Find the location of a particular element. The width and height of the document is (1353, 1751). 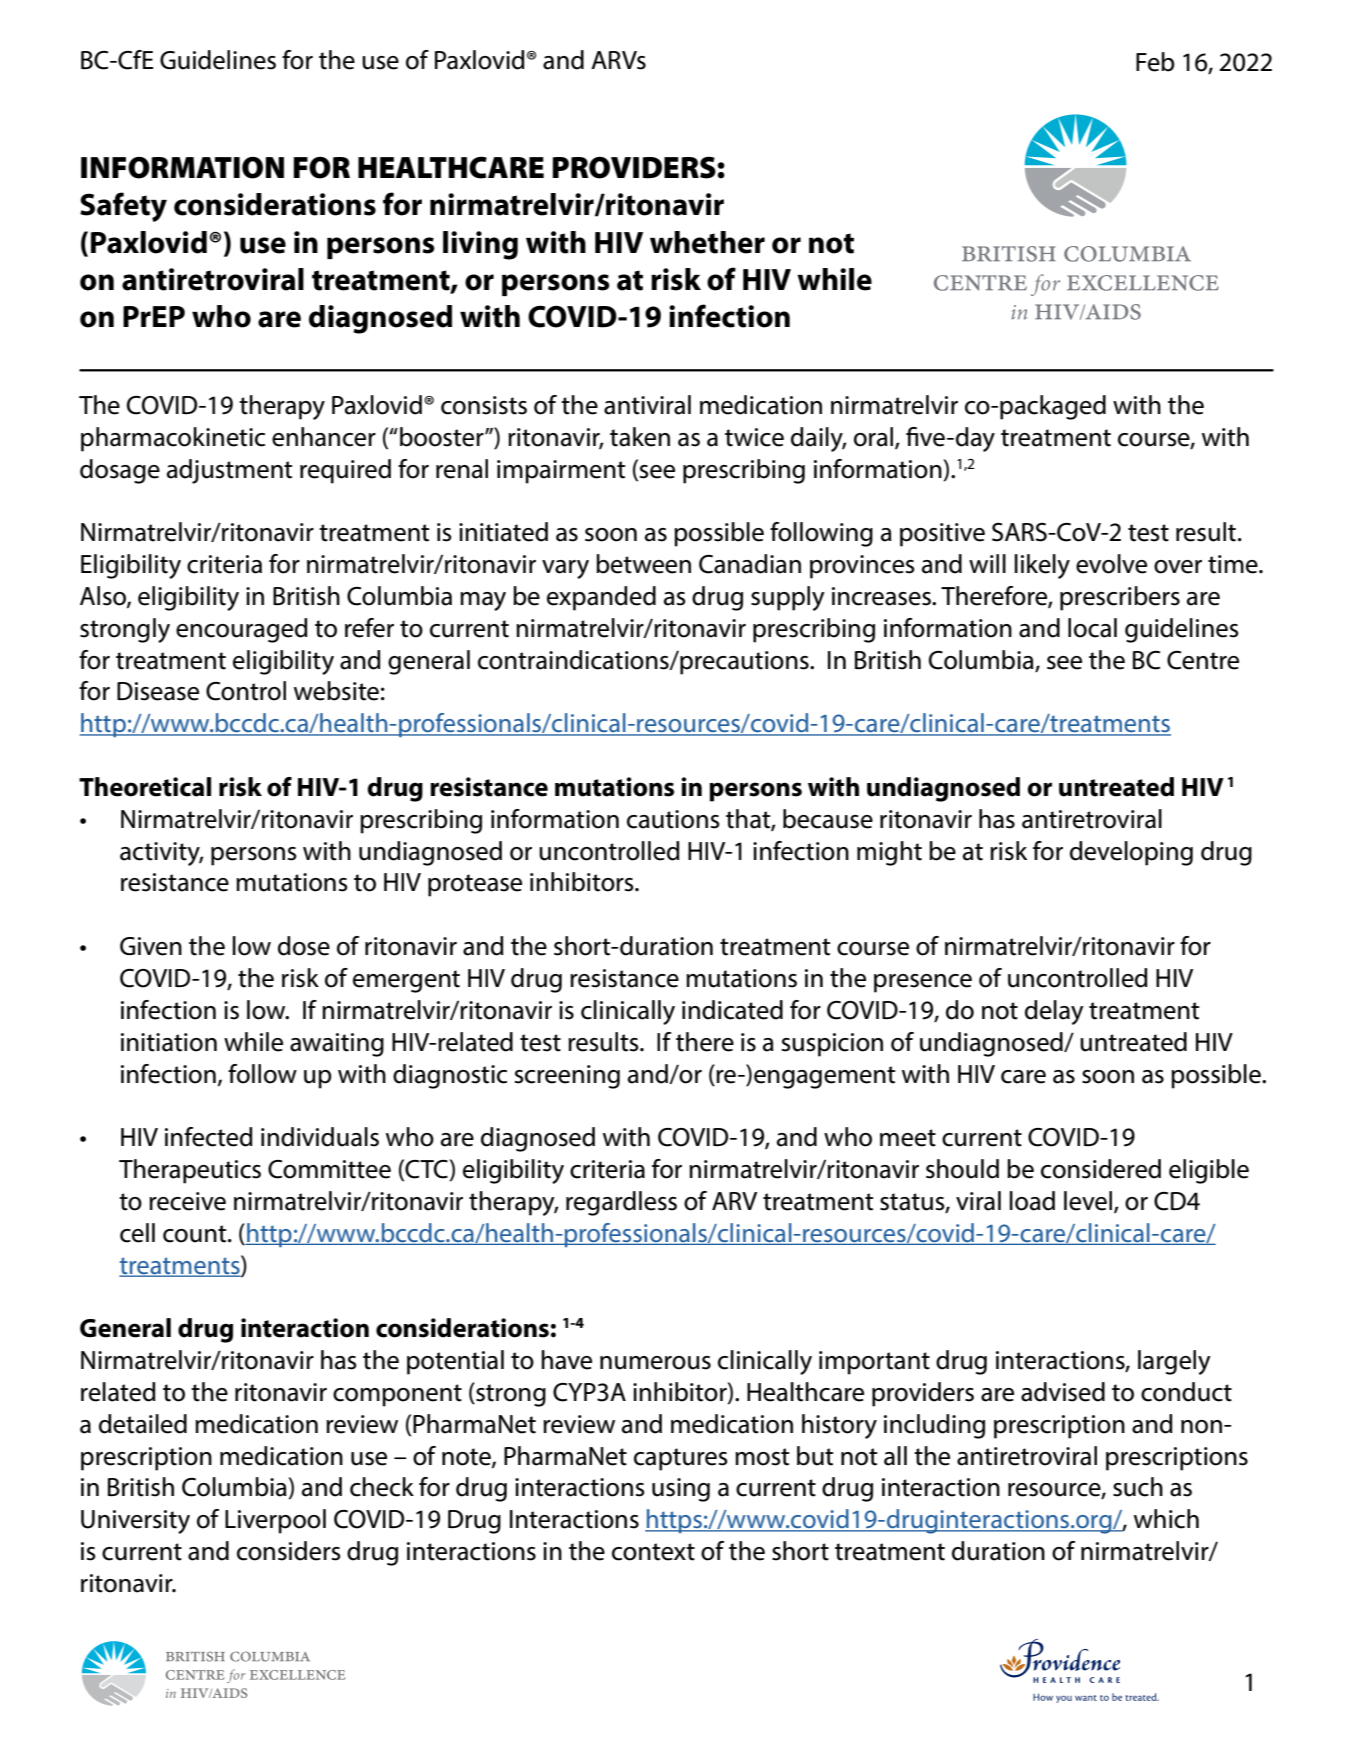

infected is located at coordinates (209, 1137).
